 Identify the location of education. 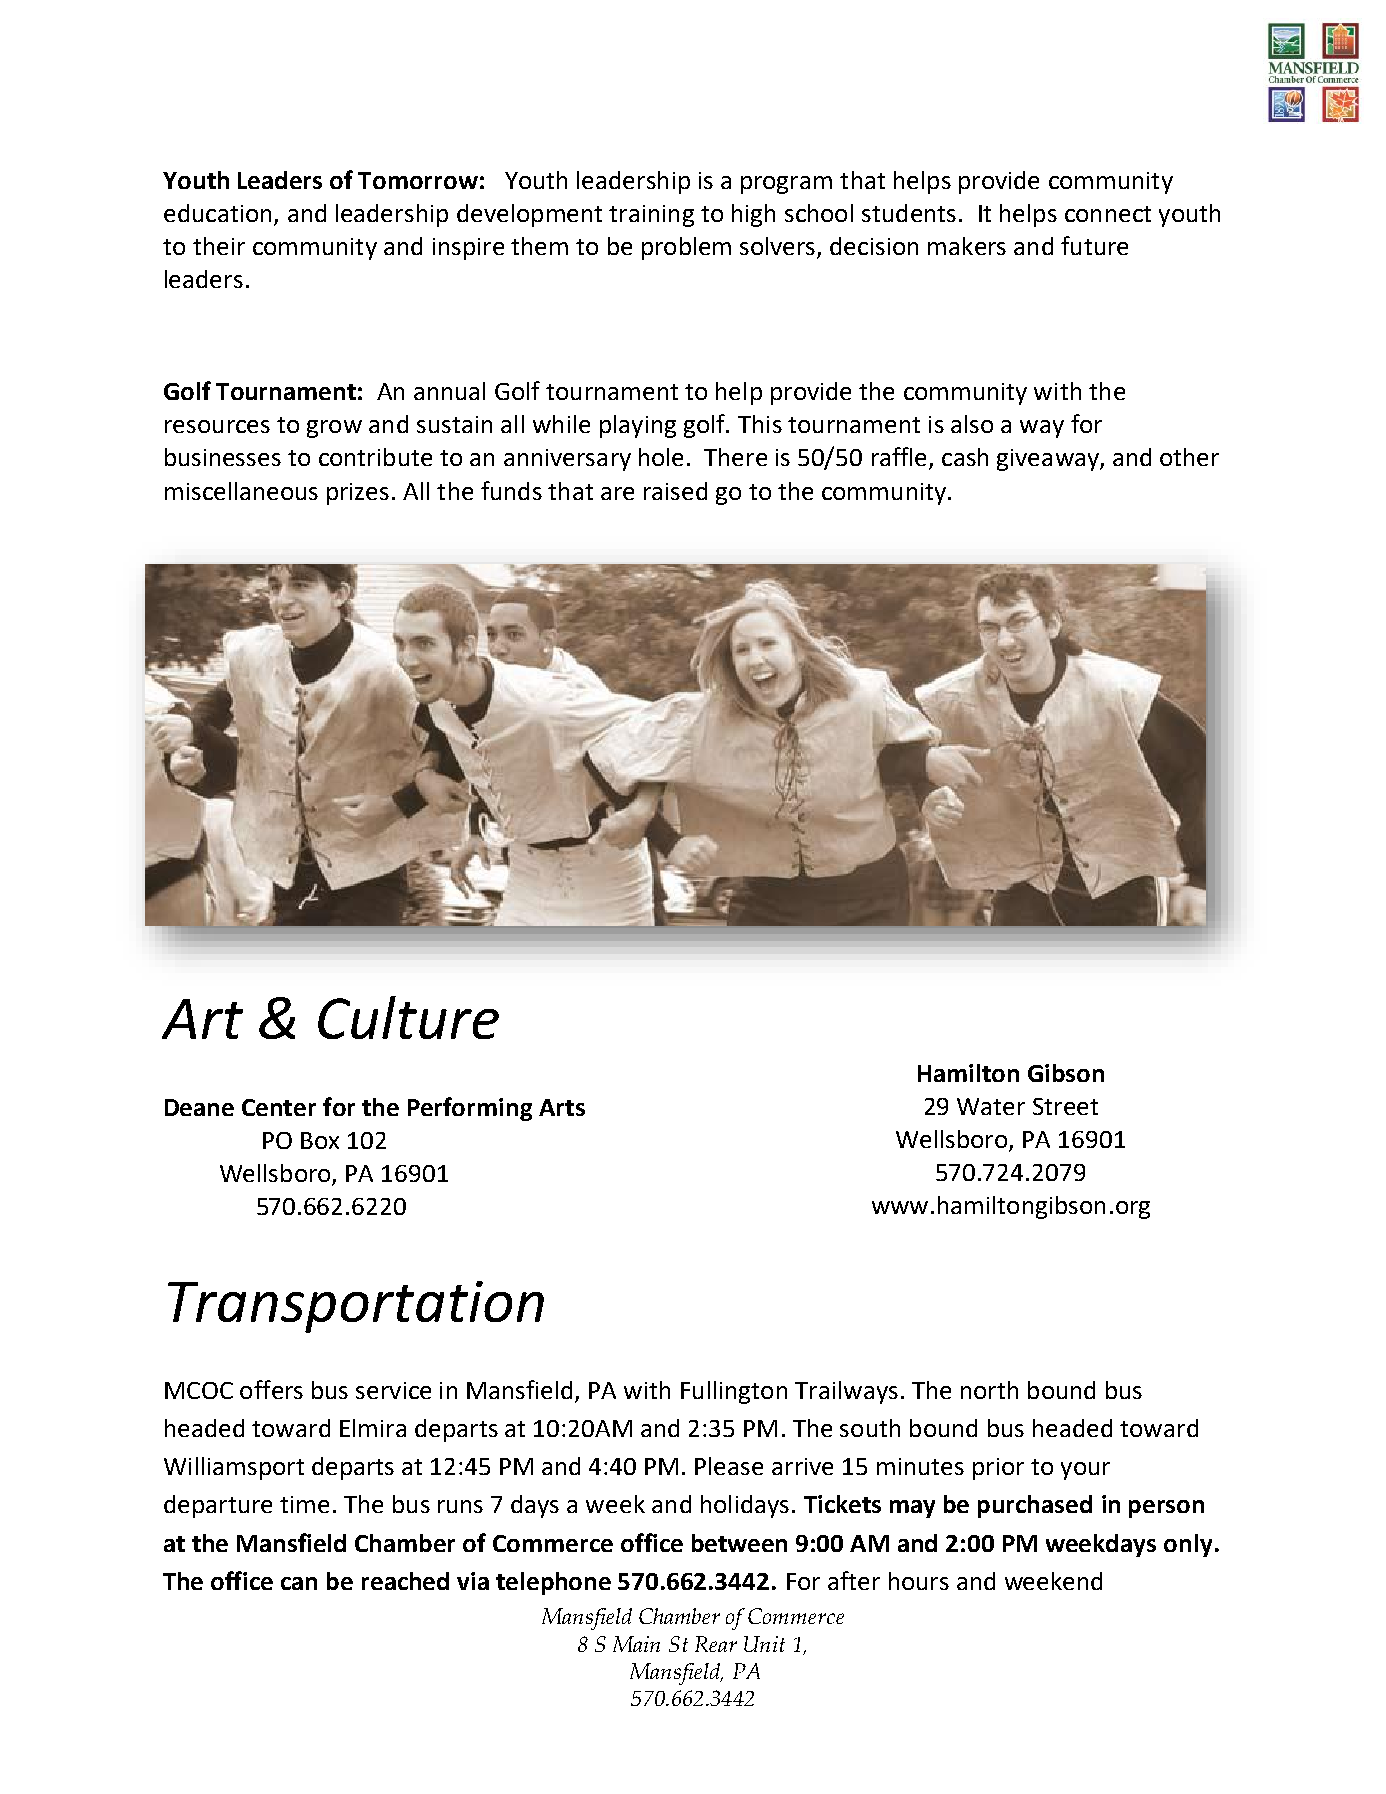
(217, 213).
